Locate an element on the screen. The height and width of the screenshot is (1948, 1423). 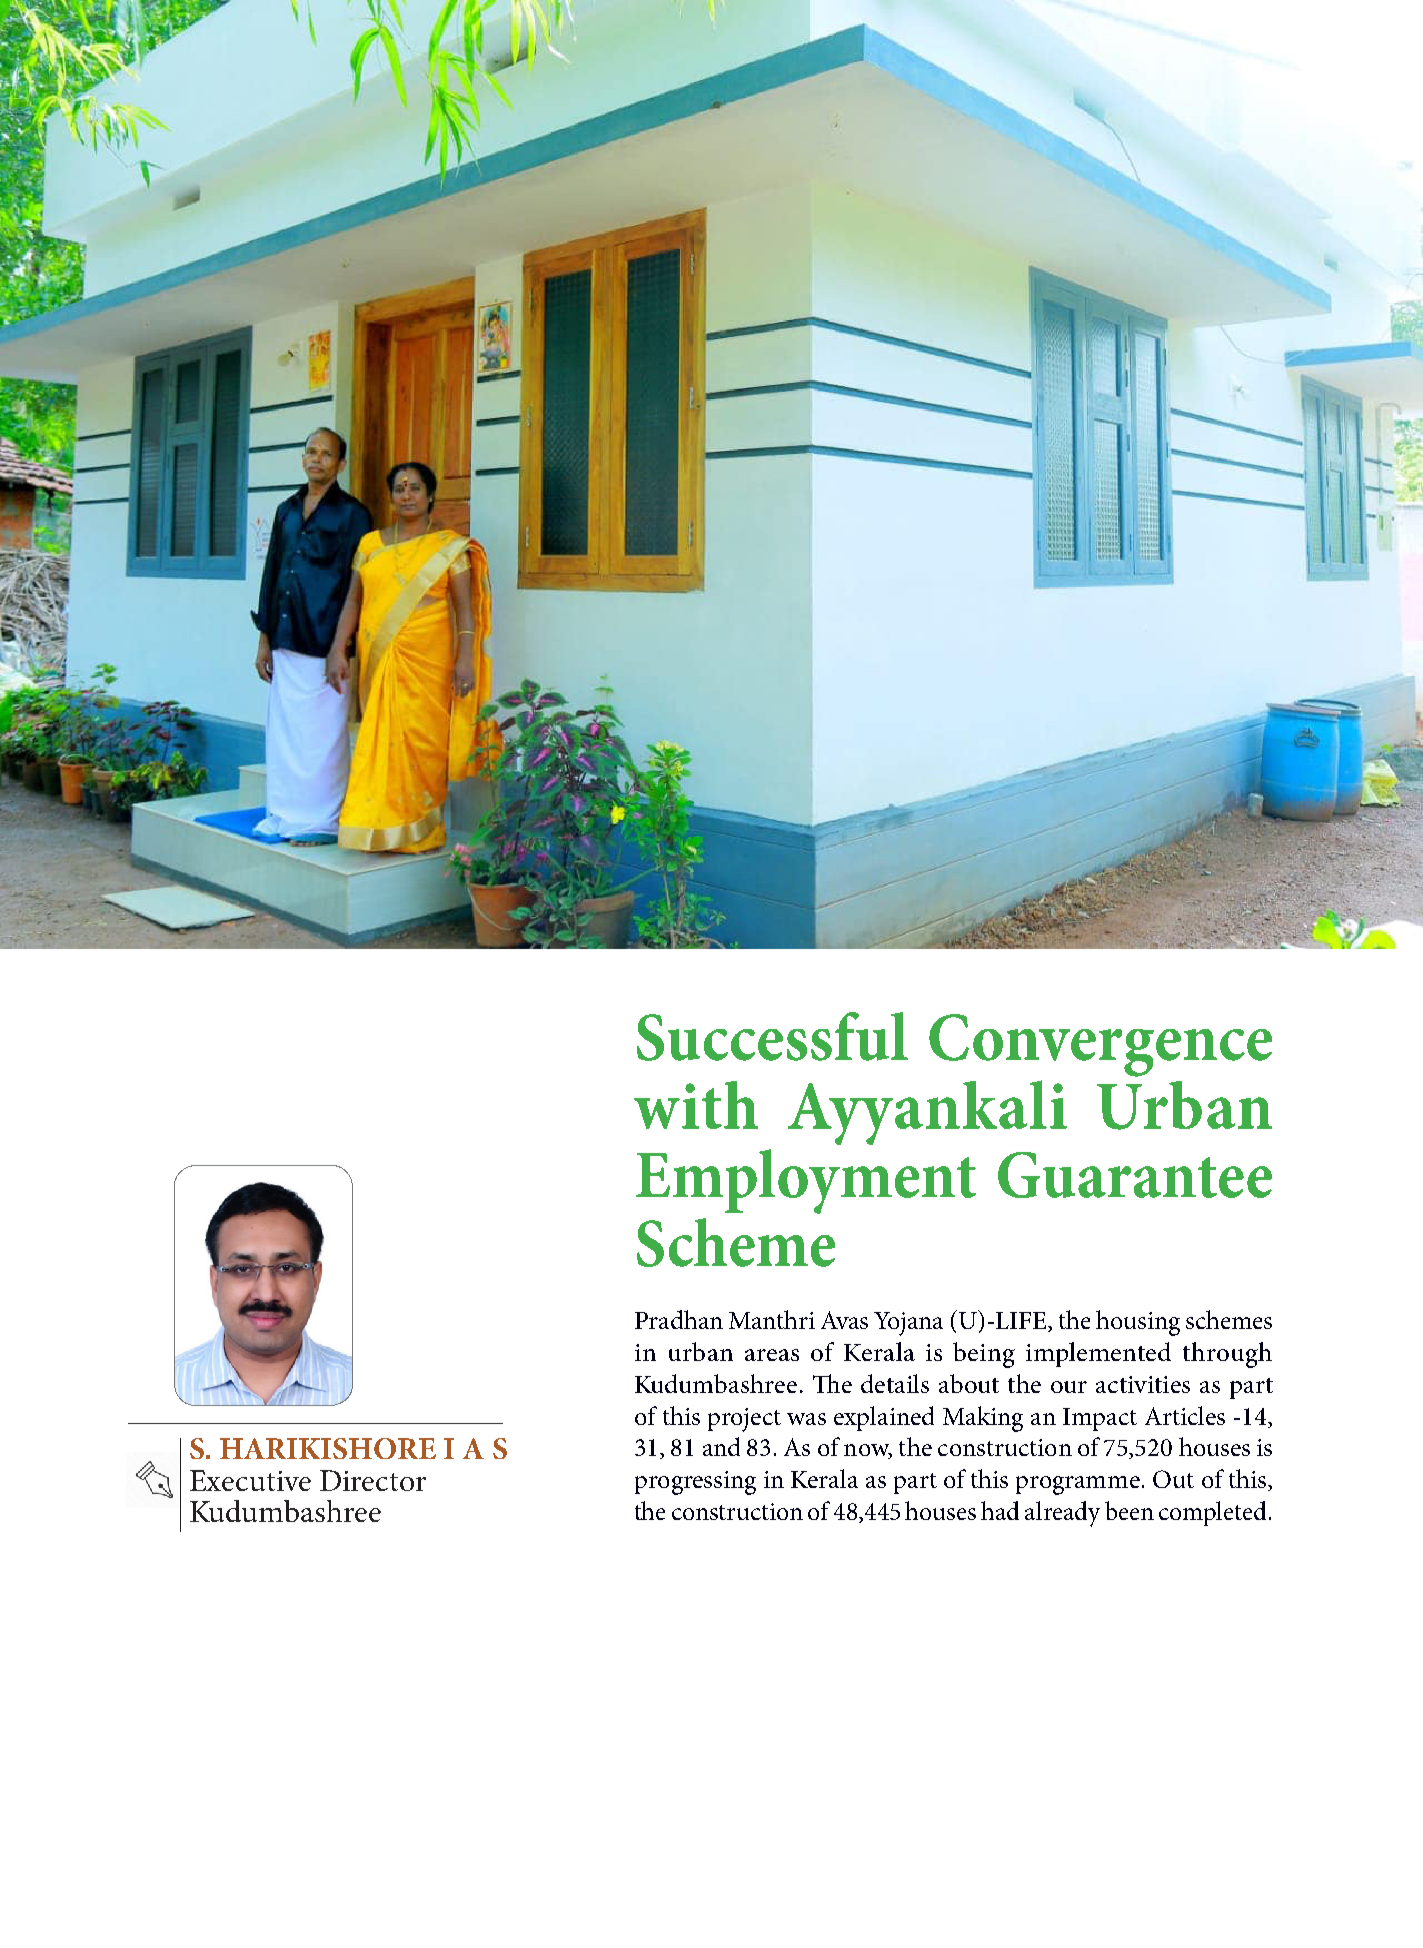
Executive is located at coordinates (250, 1480).
